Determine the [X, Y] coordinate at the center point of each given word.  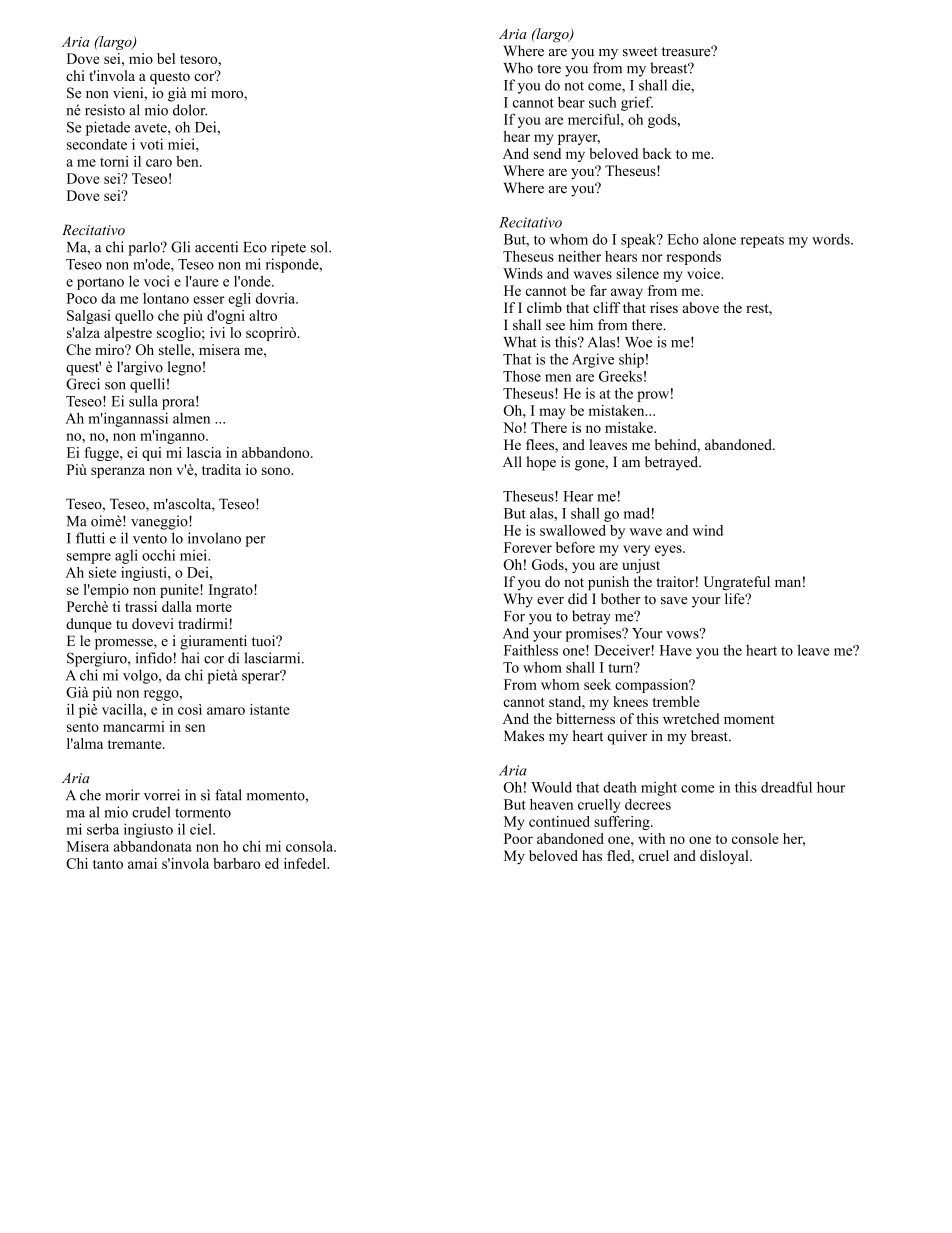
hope [541, 463]
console [755, 838]
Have [676, 650]
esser [209, 300]
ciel [202, 829]
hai [190, 658]
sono [277, 471]
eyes [669, 550]
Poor [518, 838]
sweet [640, 52]
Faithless [531, 650]
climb [544, 307]
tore [549, 69]
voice [704, 273]
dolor [190, 110]
